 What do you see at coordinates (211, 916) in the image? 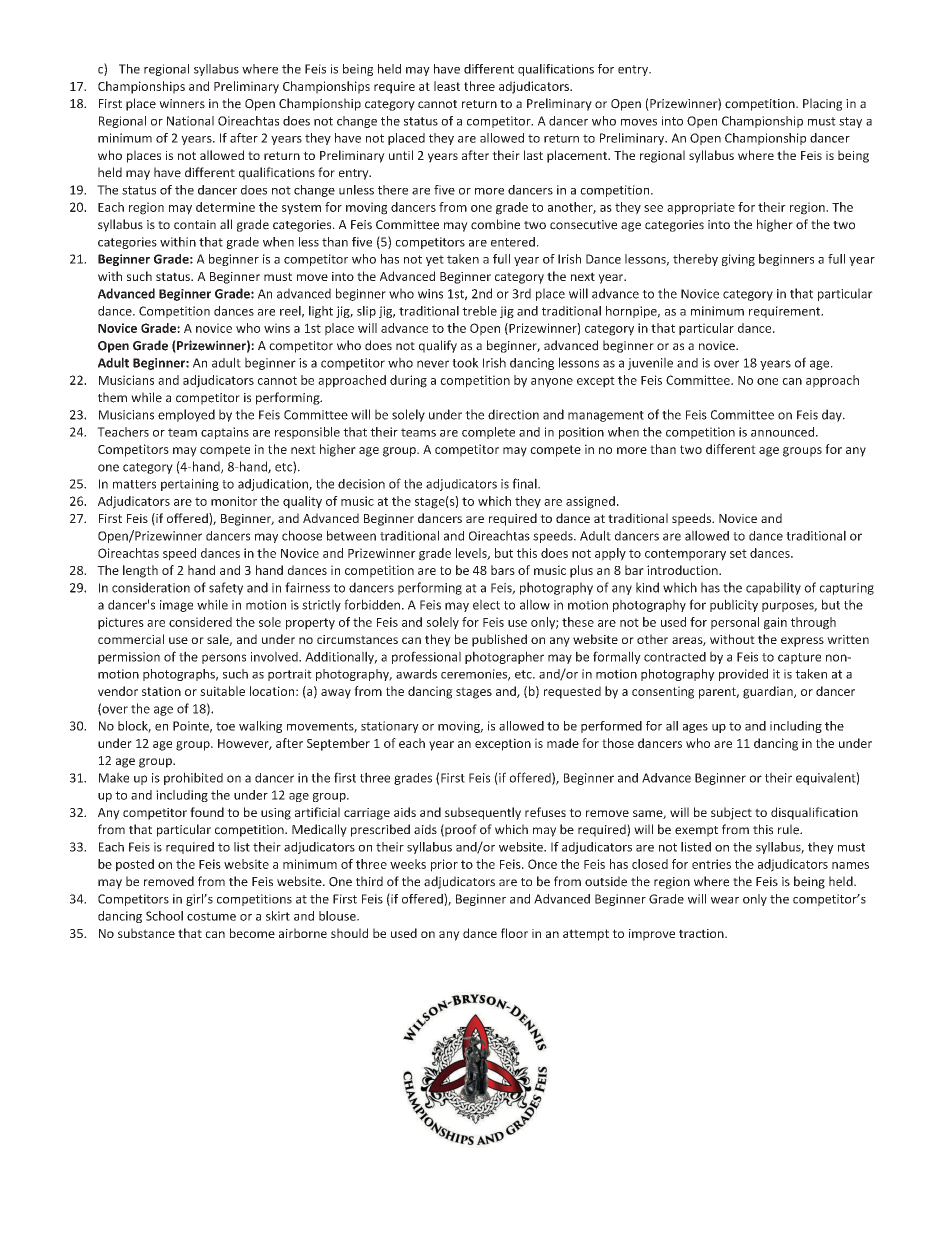
I see `costume` at bounding box center [211, 916].
